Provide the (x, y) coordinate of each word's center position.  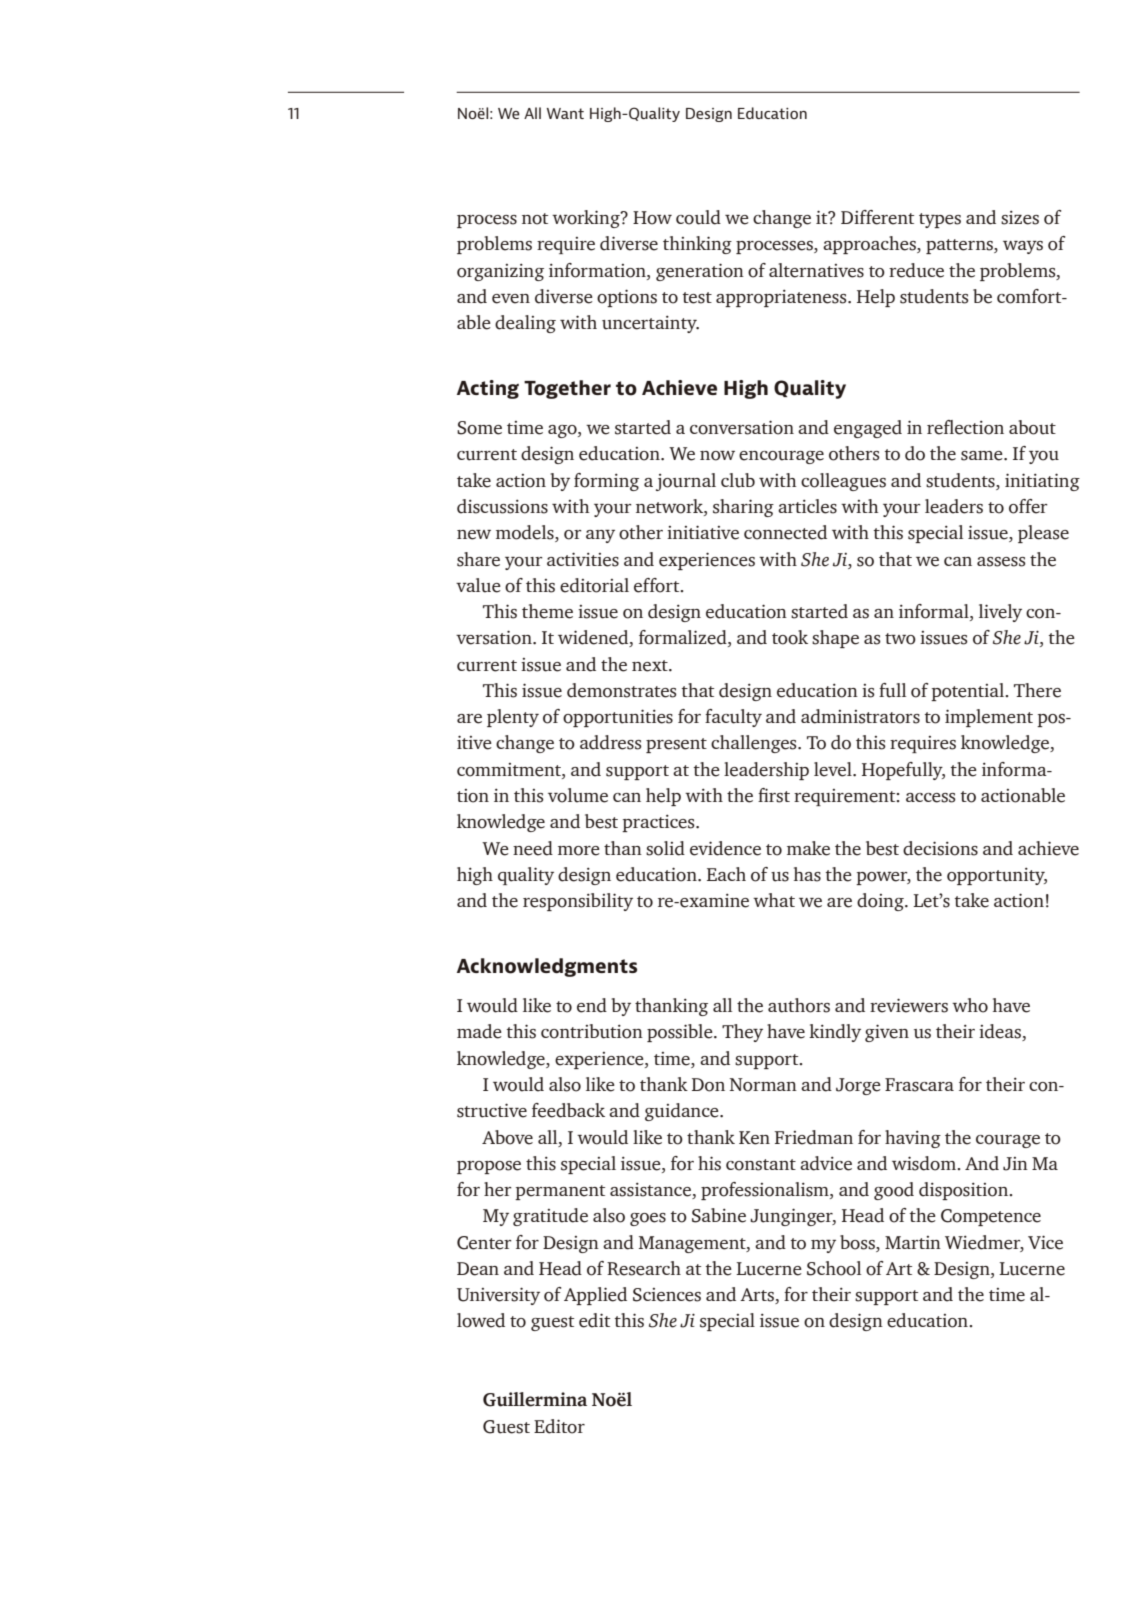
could (698, 217)
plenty (513, 718)
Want (565, 113)
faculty (733, 718)
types (940, 220)
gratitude (550, 1217)
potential (969, 692)
